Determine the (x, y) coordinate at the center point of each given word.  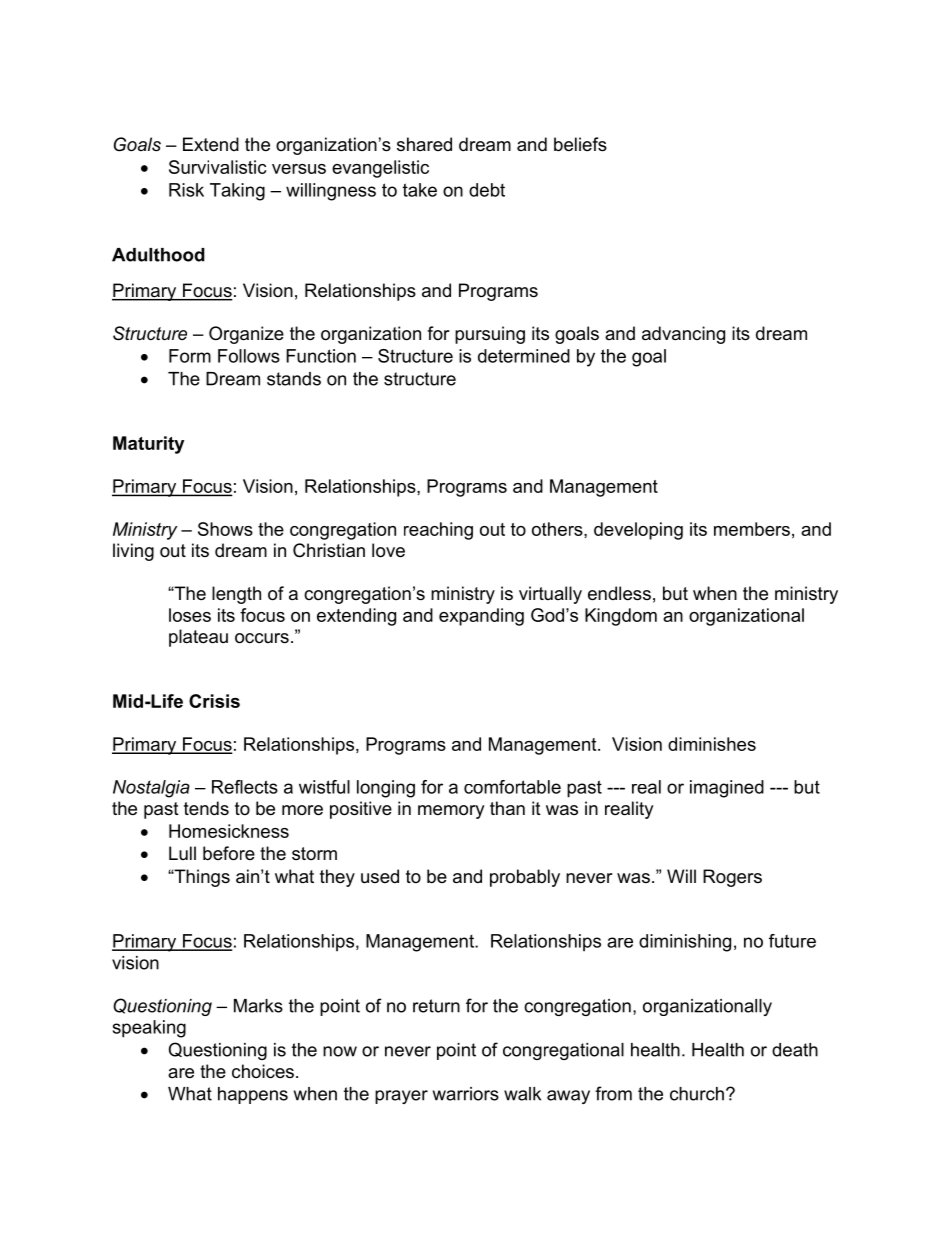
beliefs (580, 144)
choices (263, 1071)
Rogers (732, 878)
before (229, 853)
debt (487, 190)
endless (619, 593)
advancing (683, 335)
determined (524, 356)
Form (190, 356)
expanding (481, 617)
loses (190, 615)
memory (451, 812)
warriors (466, 1094)
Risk (186, 190)
